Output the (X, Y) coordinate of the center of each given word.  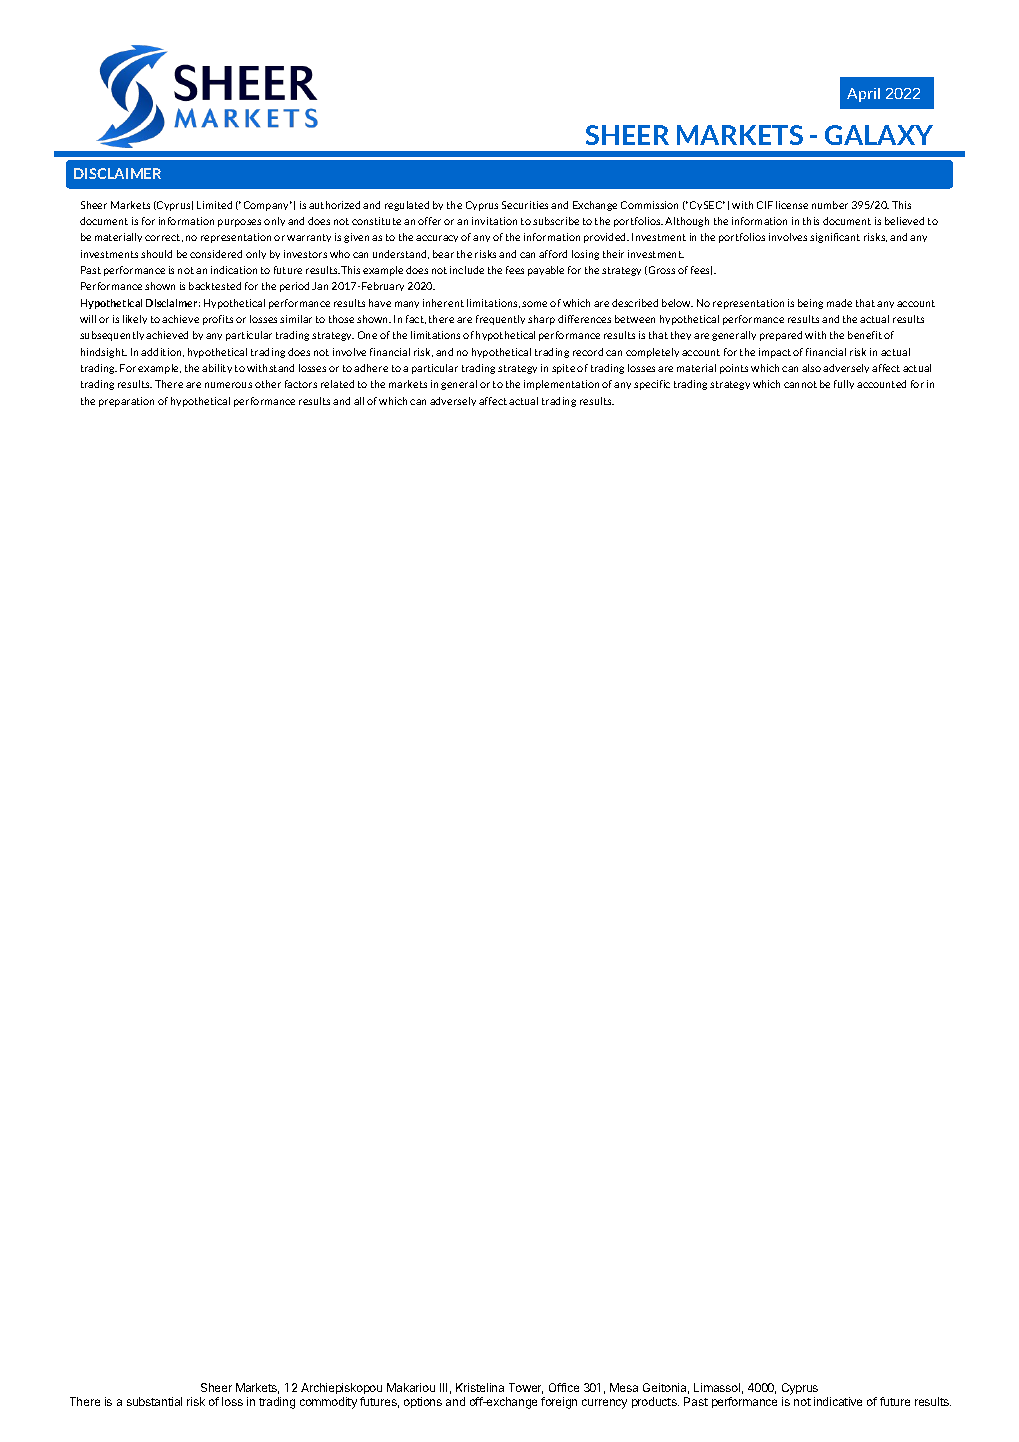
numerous (228, 385)
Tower (526, 1388)
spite (563, 369)
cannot (800, 384)
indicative (838, 1401)
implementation (561, 385)
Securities (525, 205)
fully (844, 384)
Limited (214, 205)
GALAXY (879, 135)
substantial (154, 1401)
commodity (328, 1403)
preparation (126, 402)
